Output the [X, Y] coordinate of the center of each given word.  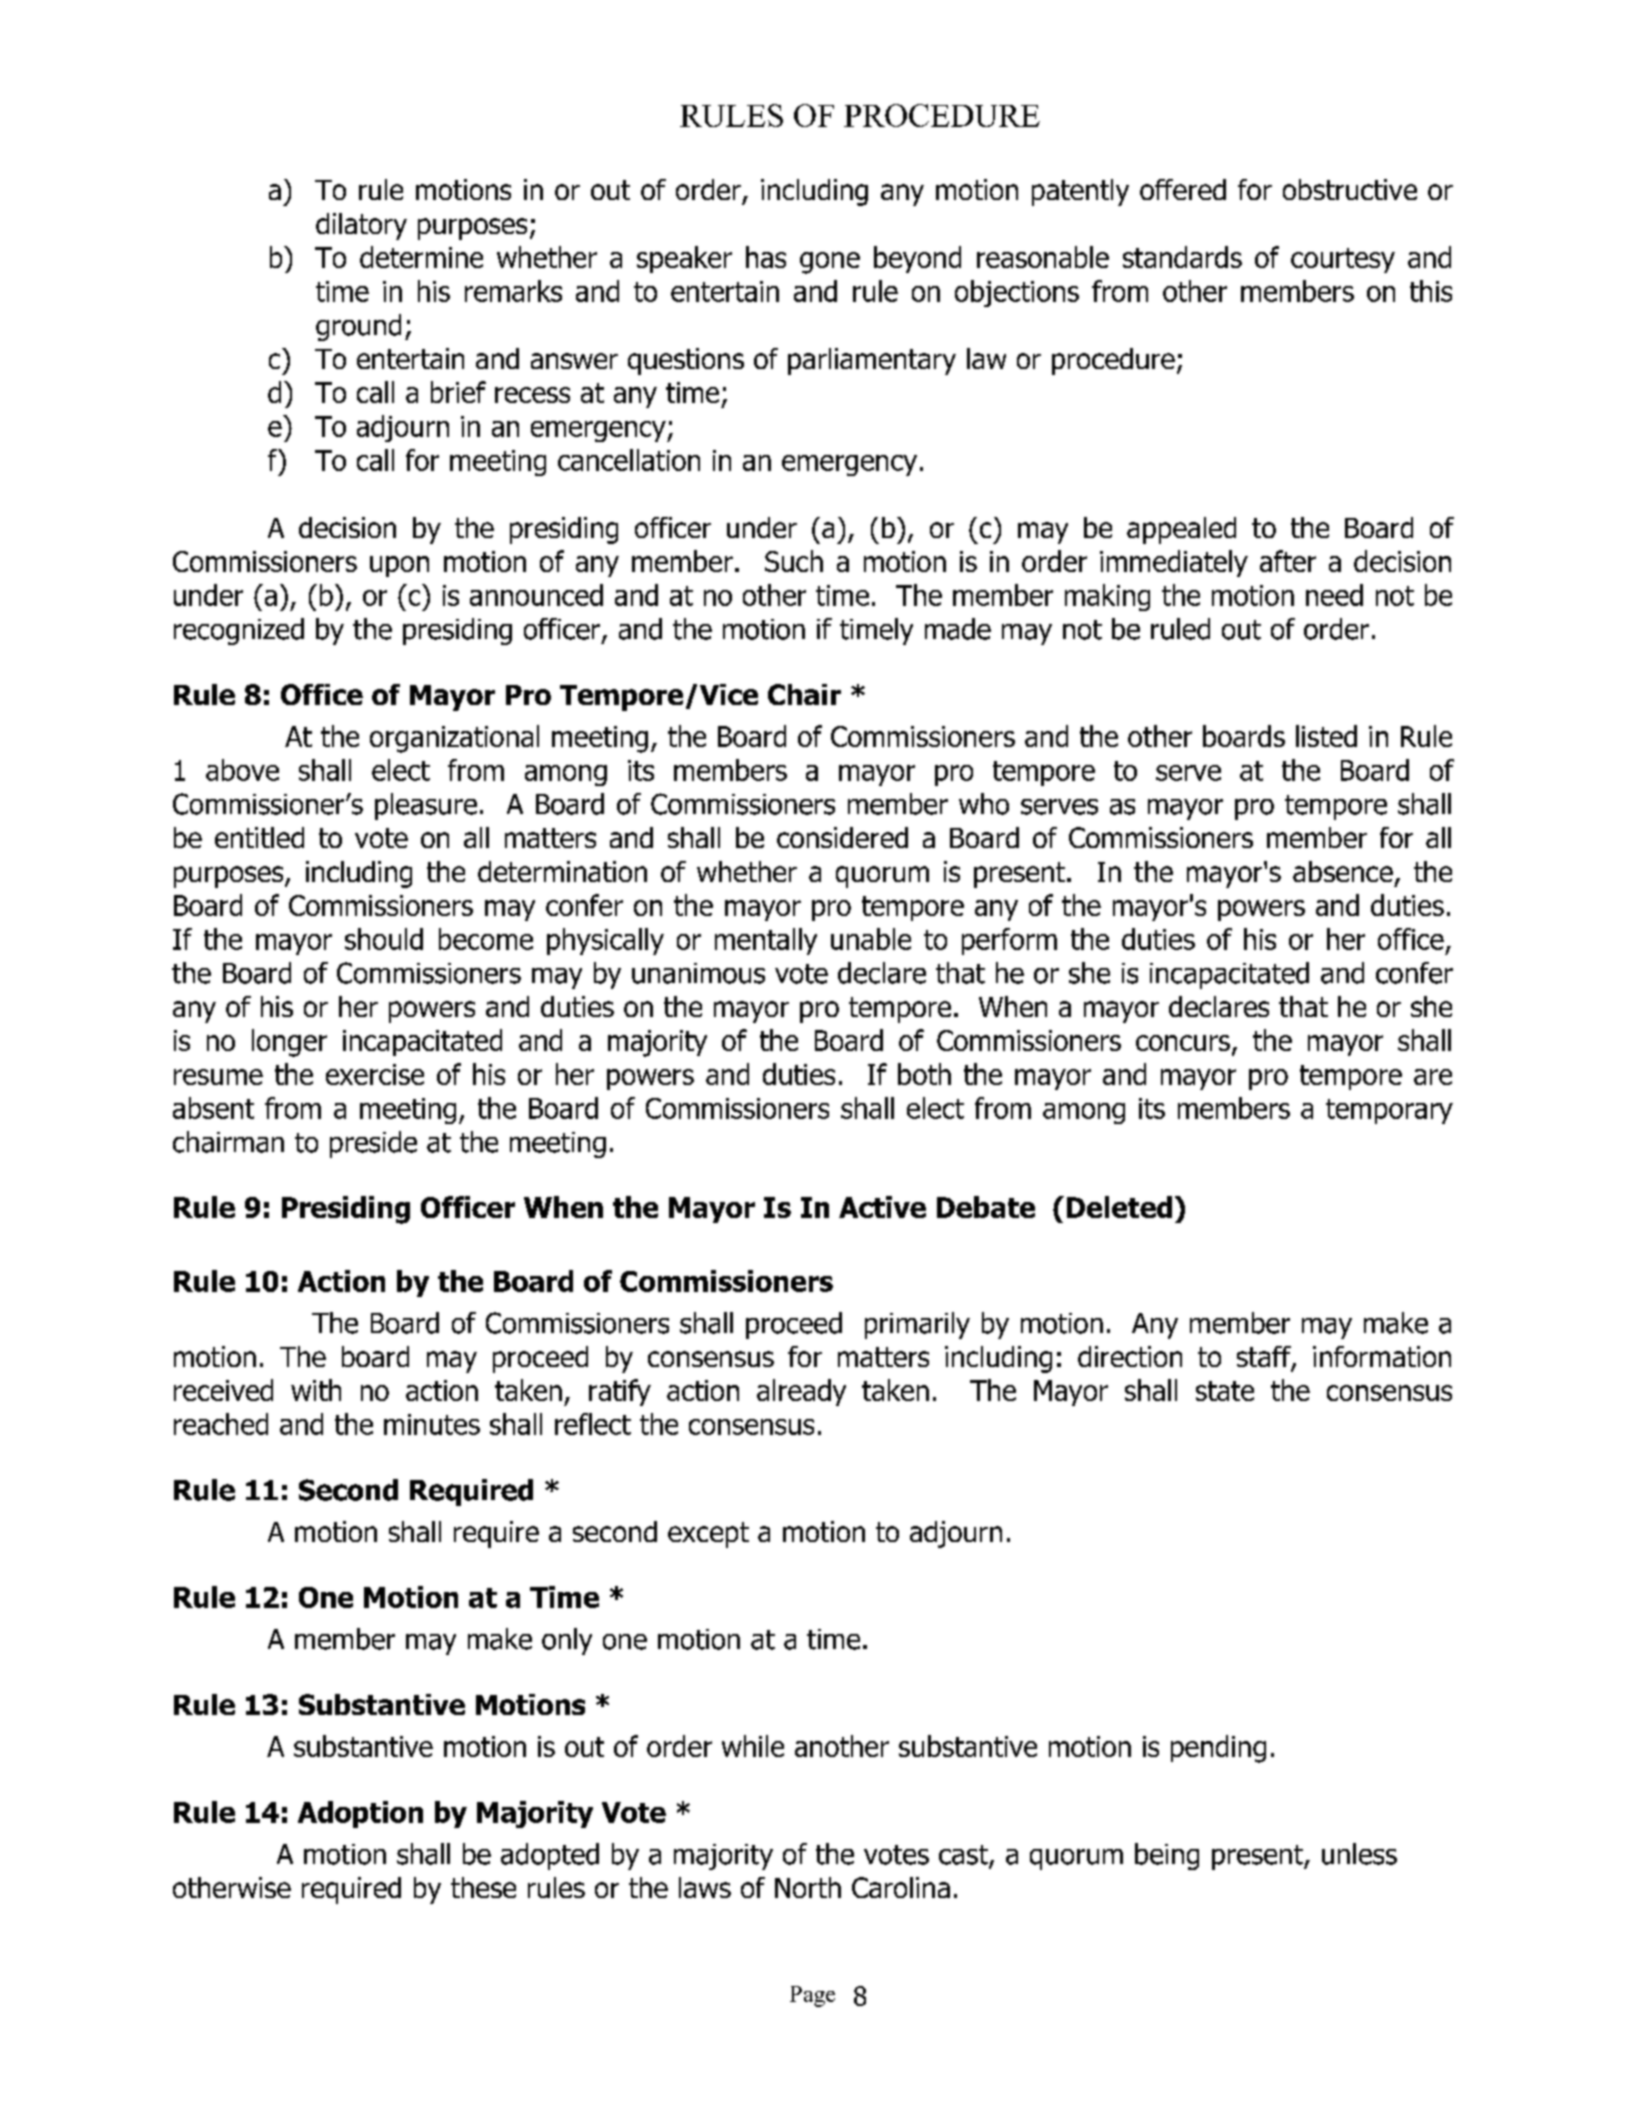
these [483, 1887]
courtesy [1343, 260]
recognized [239, 631]
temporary [1389, 1111]
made [958, 629]
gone [830, 263]
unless [1359, 1854]
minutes [432, 1424]
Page [812, 1996]
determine [421, 257]
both [924, 1074]
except [708, 1535]
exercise [375, 1074]
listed [1326, 736]
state [1225, 1391]
